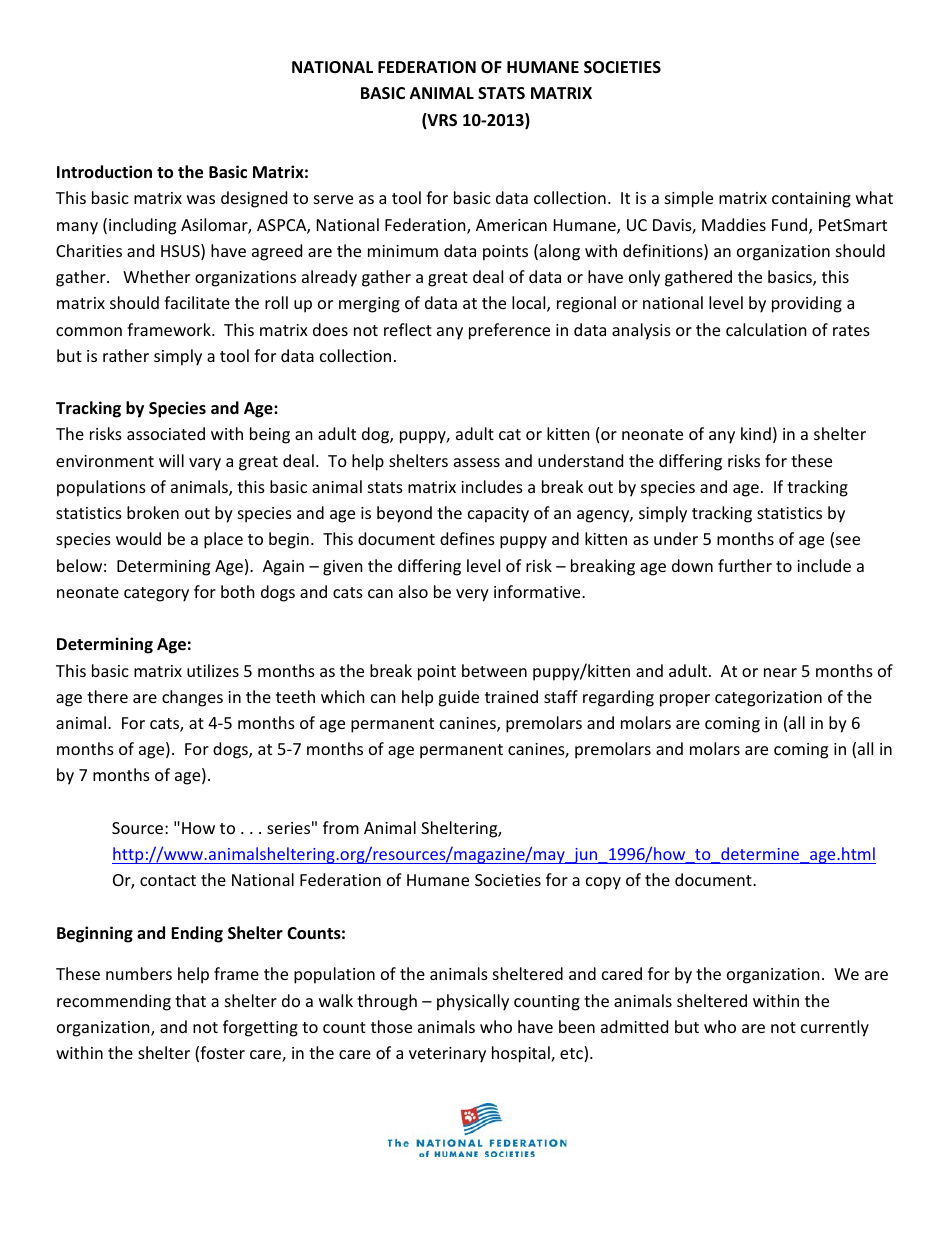 This screenshot has height=1233, width=952. Describe the element at coordinates (201, 199) in the screenshot. I see `was` at that location.
